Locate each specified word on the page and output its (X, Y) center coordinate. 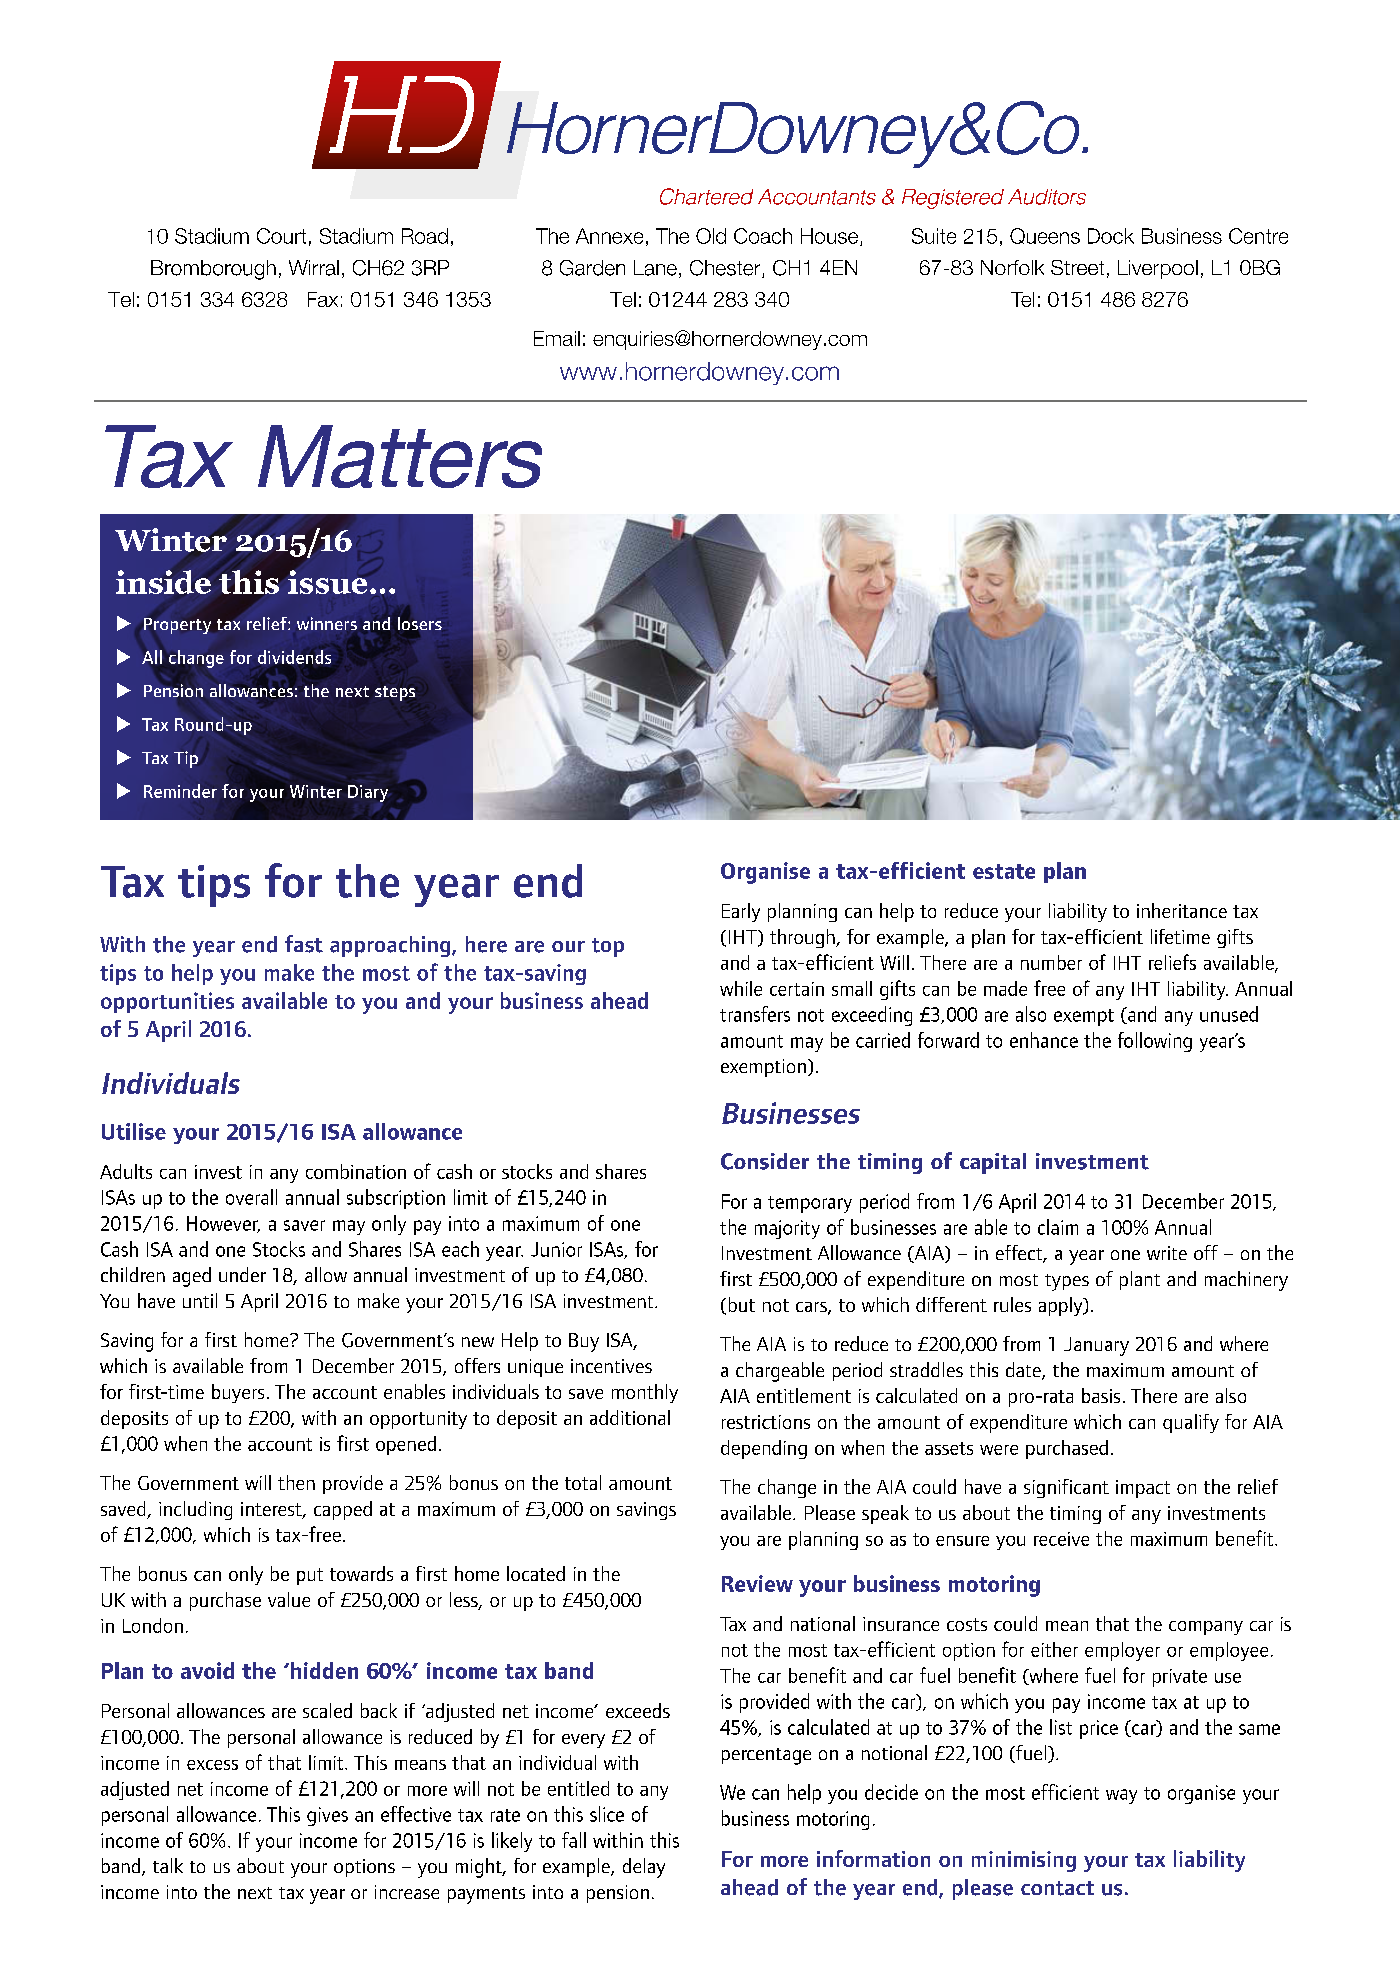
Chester (726, 269)
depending (764, 1449)
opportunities (167, 1002)
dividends (294, 657)
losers (420, 623)
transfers (755, 1014)
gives (327, 1816)
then (296, 1482)
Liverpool (1158, 269)
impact (1143, 1489)
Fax (323, 299)
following (1155, 1042)
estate (1004, 871)
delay (644, 1868)
